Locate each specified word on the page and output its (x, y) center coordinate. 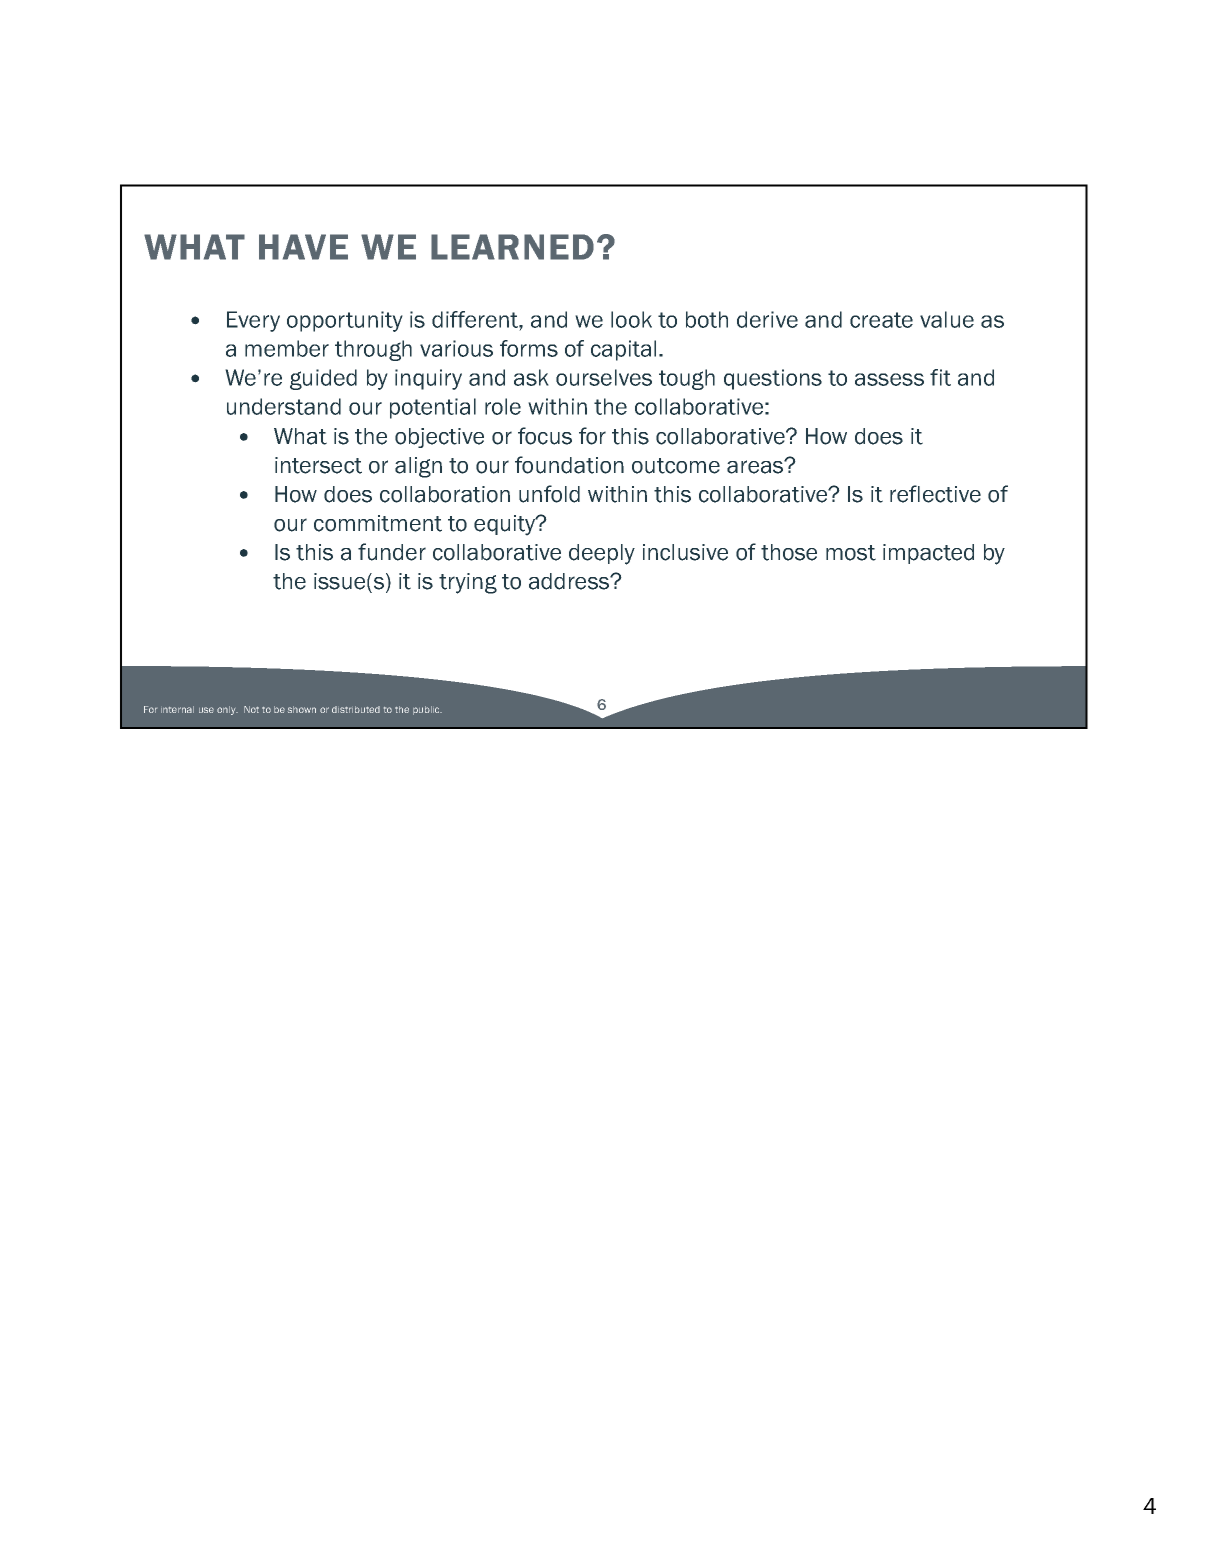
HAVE (303, 247)
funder (392, 552)
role (503, 406)
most (851, 553)
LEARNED (512, 247)
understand (284, 406)
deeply (602, 554)
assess (889, 379)
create (881, 320)
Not (251, 709)
